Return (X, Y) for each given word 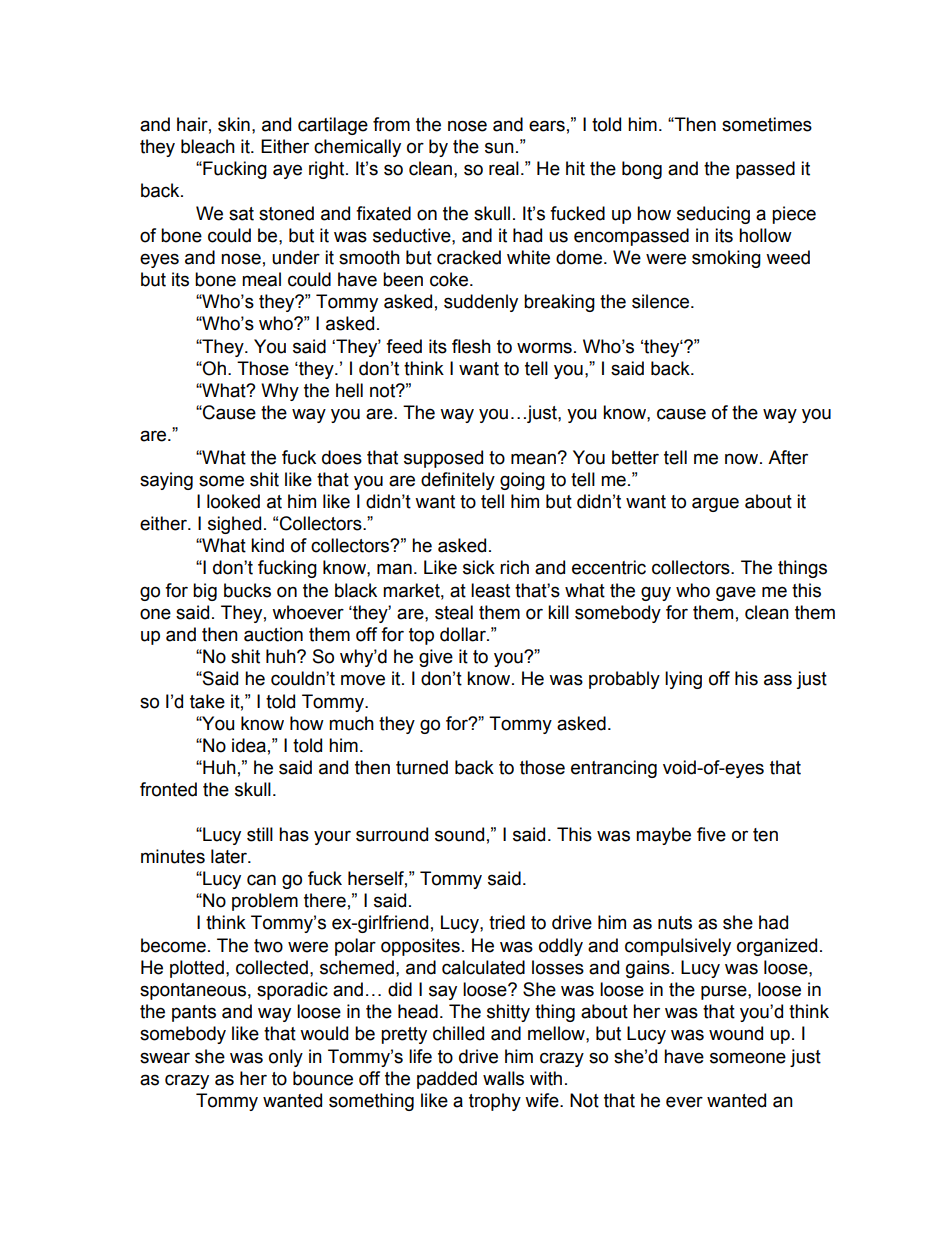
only (286, 1058)
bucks (247, 590)
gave (736, 593)
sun (499, 148)
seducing (713, 215)
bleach (208, 146)
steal (454, 612)
